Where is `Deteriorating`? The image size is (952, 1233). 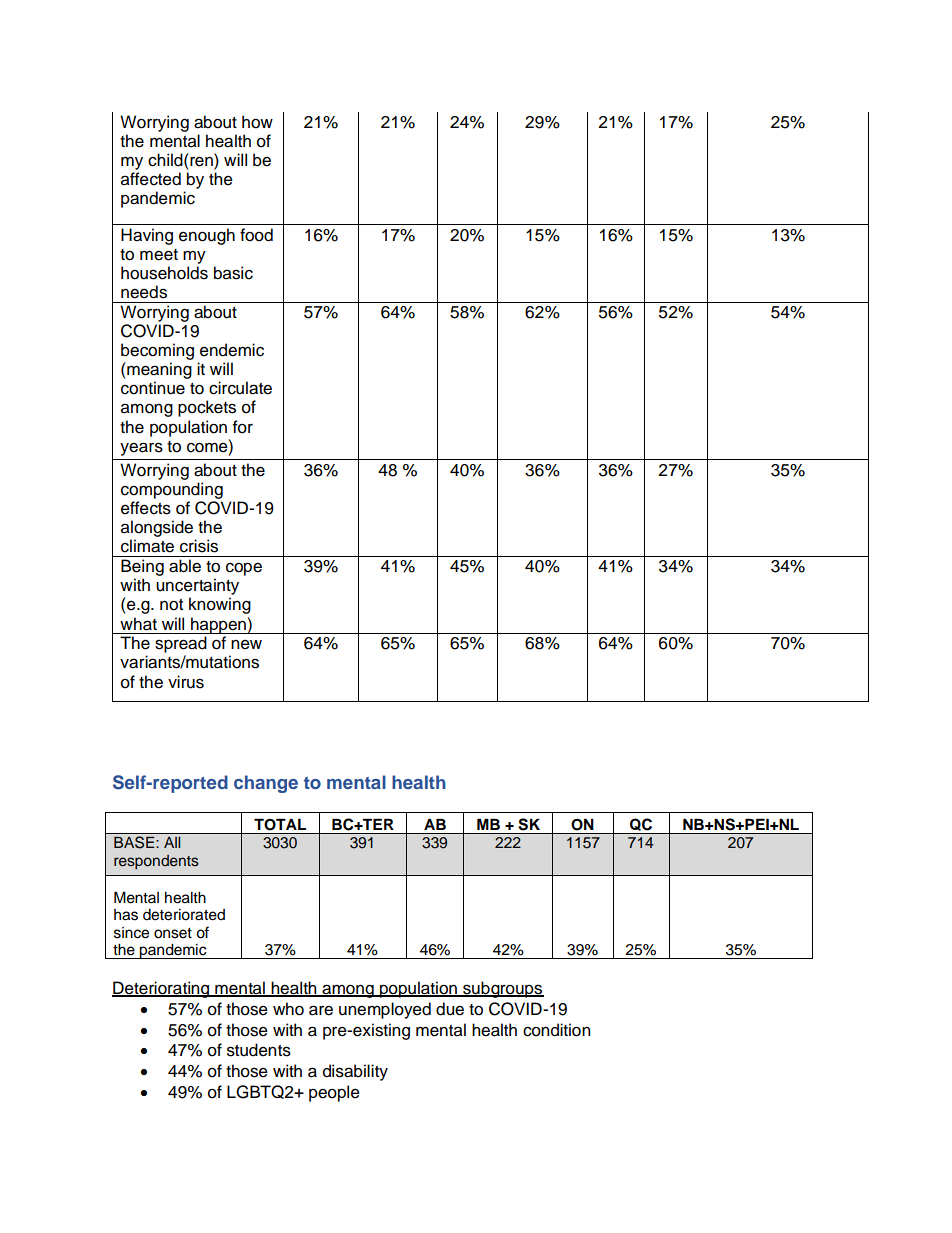 Deteriorating is located at coordinates (162, 989).
